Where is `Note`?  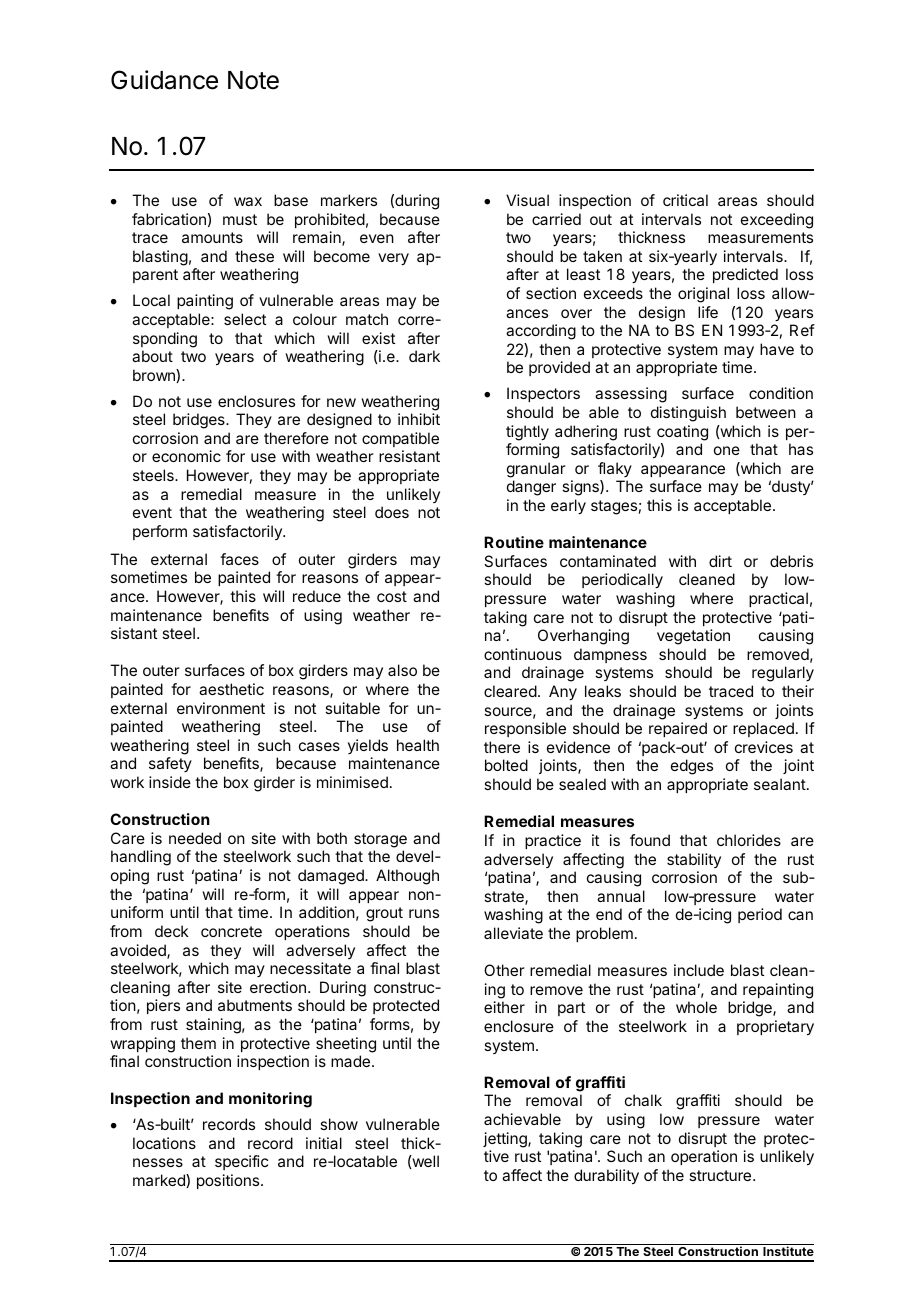 Note is located at coordinates (253, 80).
